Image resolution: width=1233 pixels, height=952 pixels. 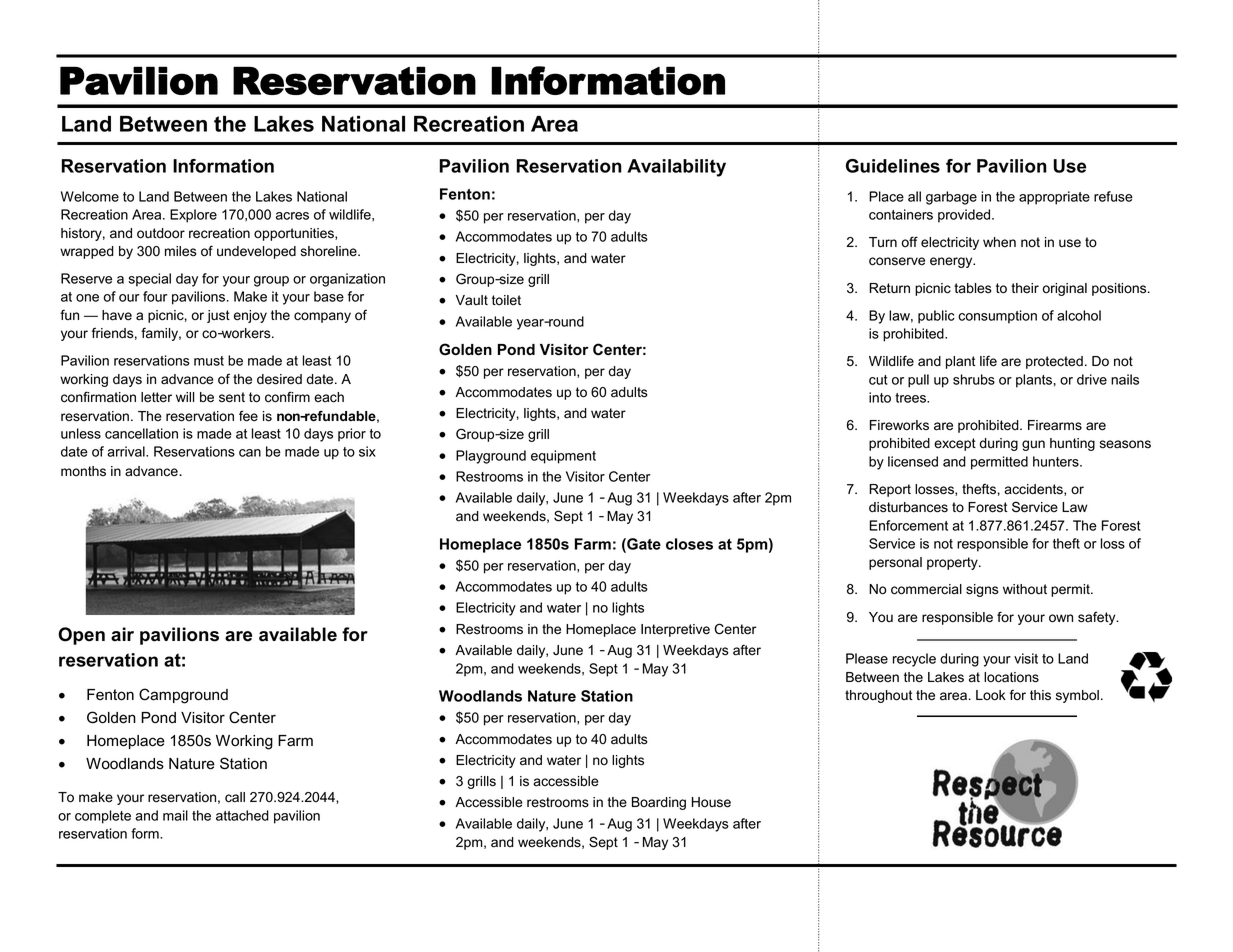 I want to click on Explore, so click(x=193, y=216).
